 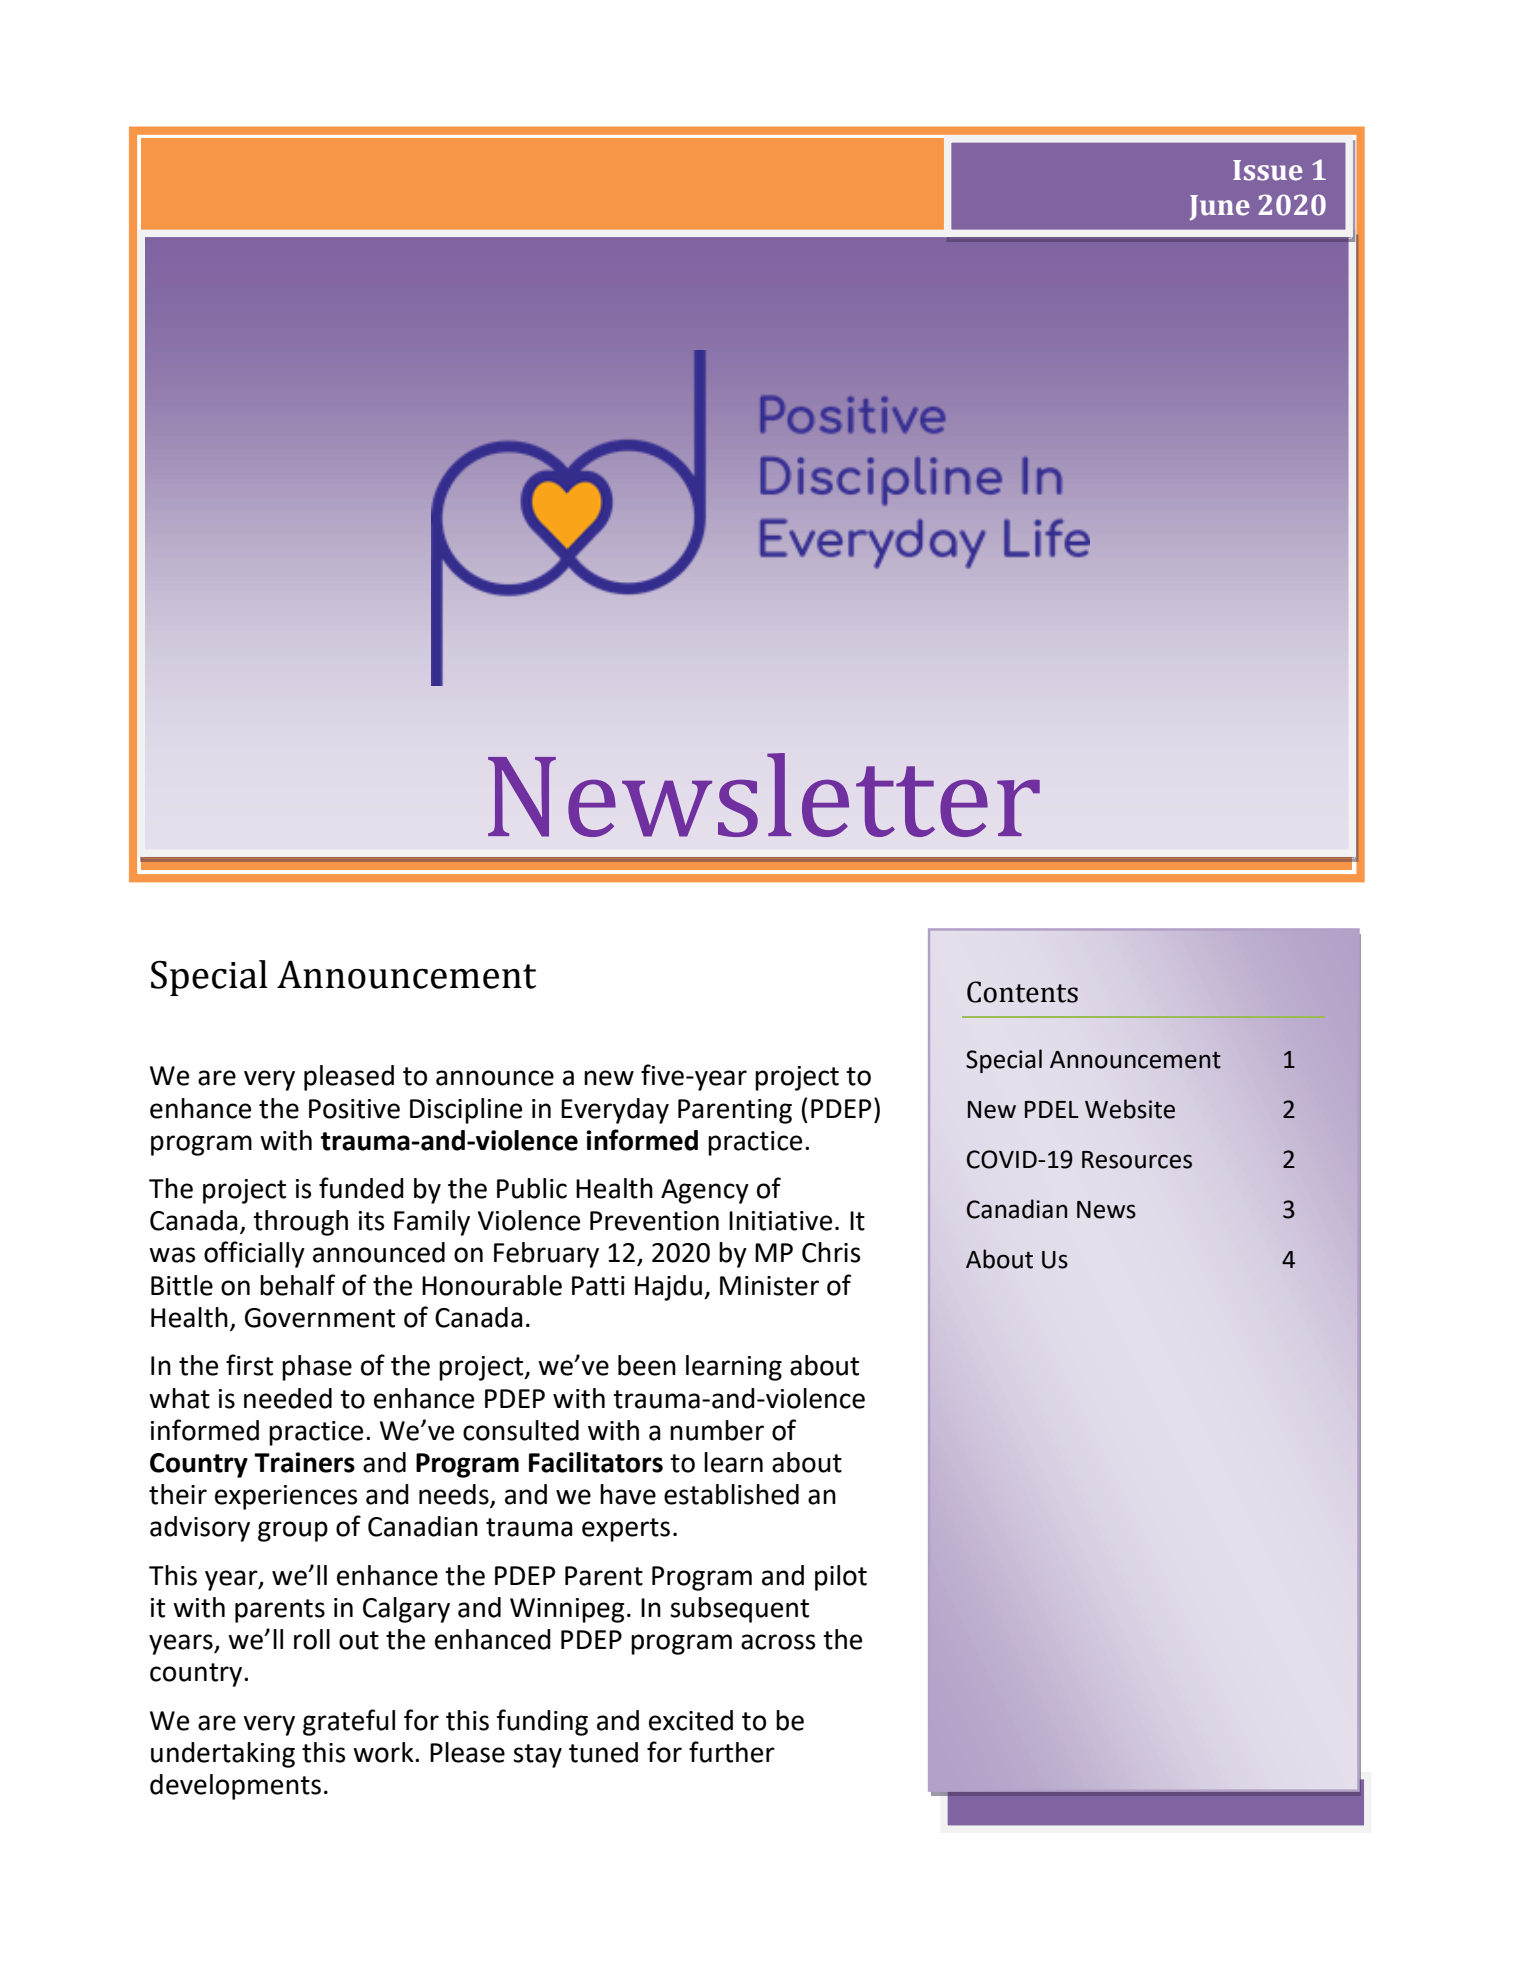 What do you see at coordinates (732, 1752) in the image?
I see `further` at bounding box center [732, 1752].
